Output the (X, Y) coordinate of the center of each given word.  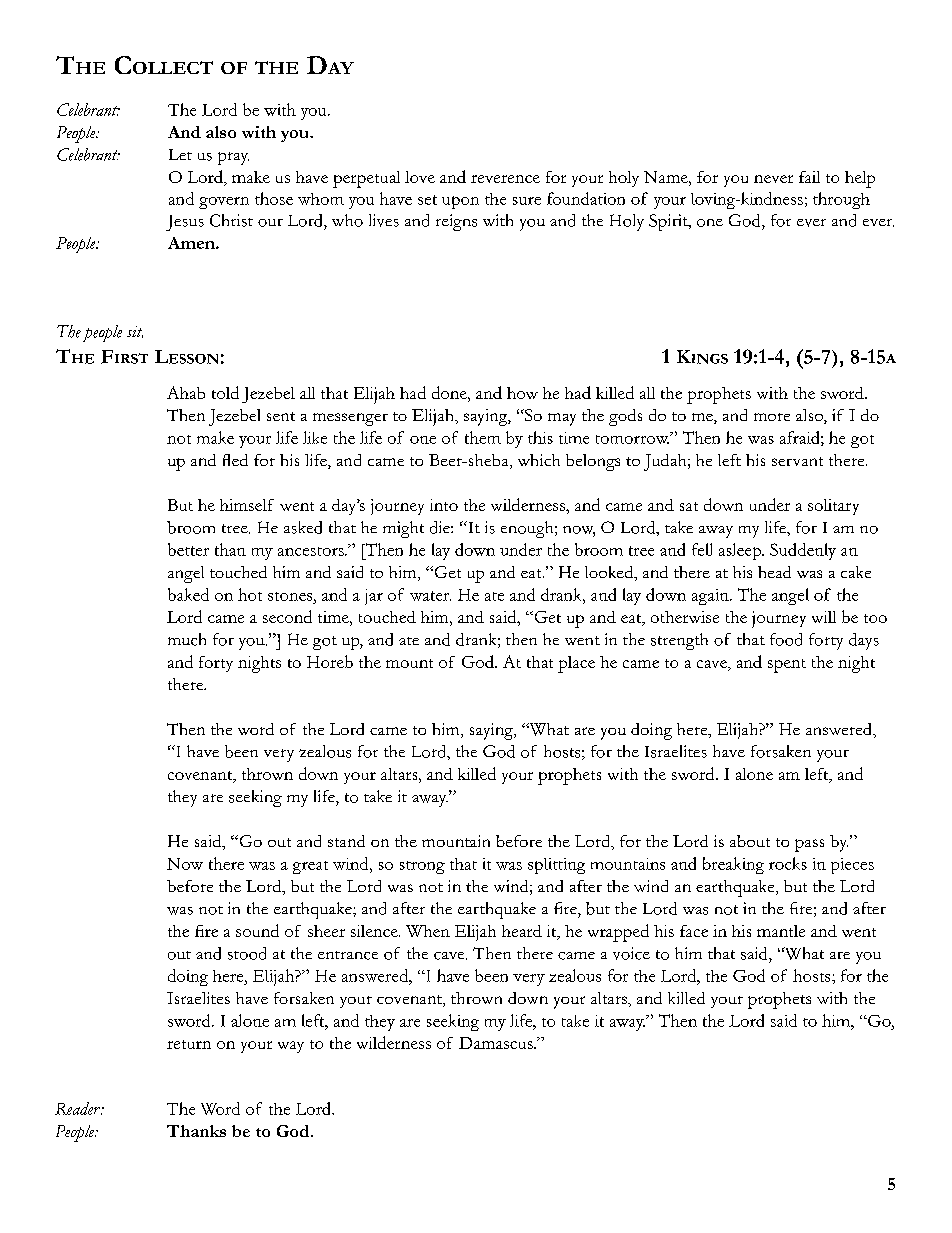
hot (250, 594)
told (225, 392)
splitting (556, 866)
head (774, 572)
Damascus (497, 1043)
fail (809, 177)
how (522, 393)
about (750, 841)
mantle (781, 931)
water (430, 596)
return (189, 1044)
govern (224, 203)
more (772, 417)
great (310, 867)
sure (527, 201)
